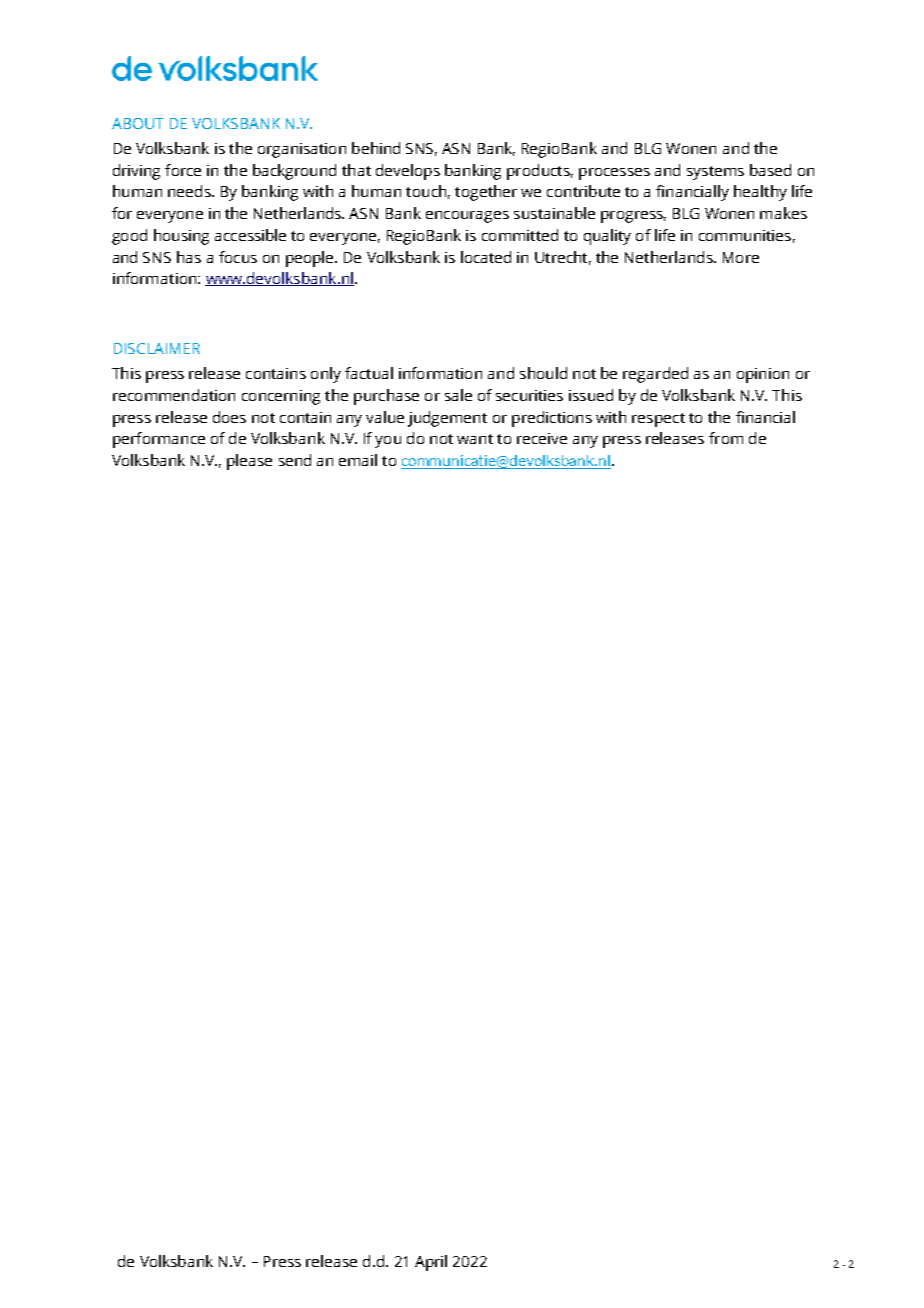 This screenshot has height=1308, width=924. I want to click on together, so click(486, 193).
